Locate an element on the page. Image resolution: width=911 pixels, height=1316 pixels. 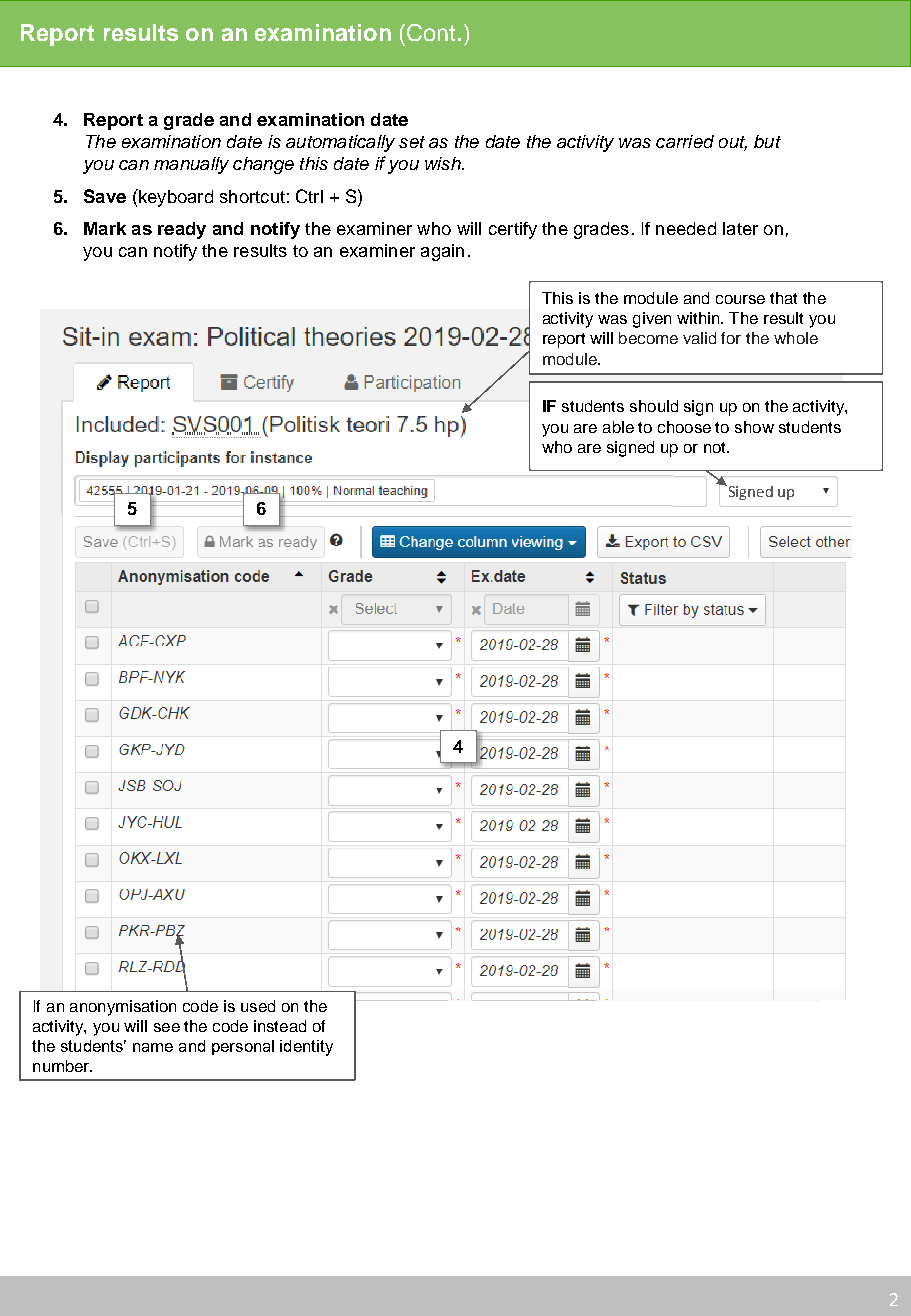
name is located at coordinates (153, 1047).
